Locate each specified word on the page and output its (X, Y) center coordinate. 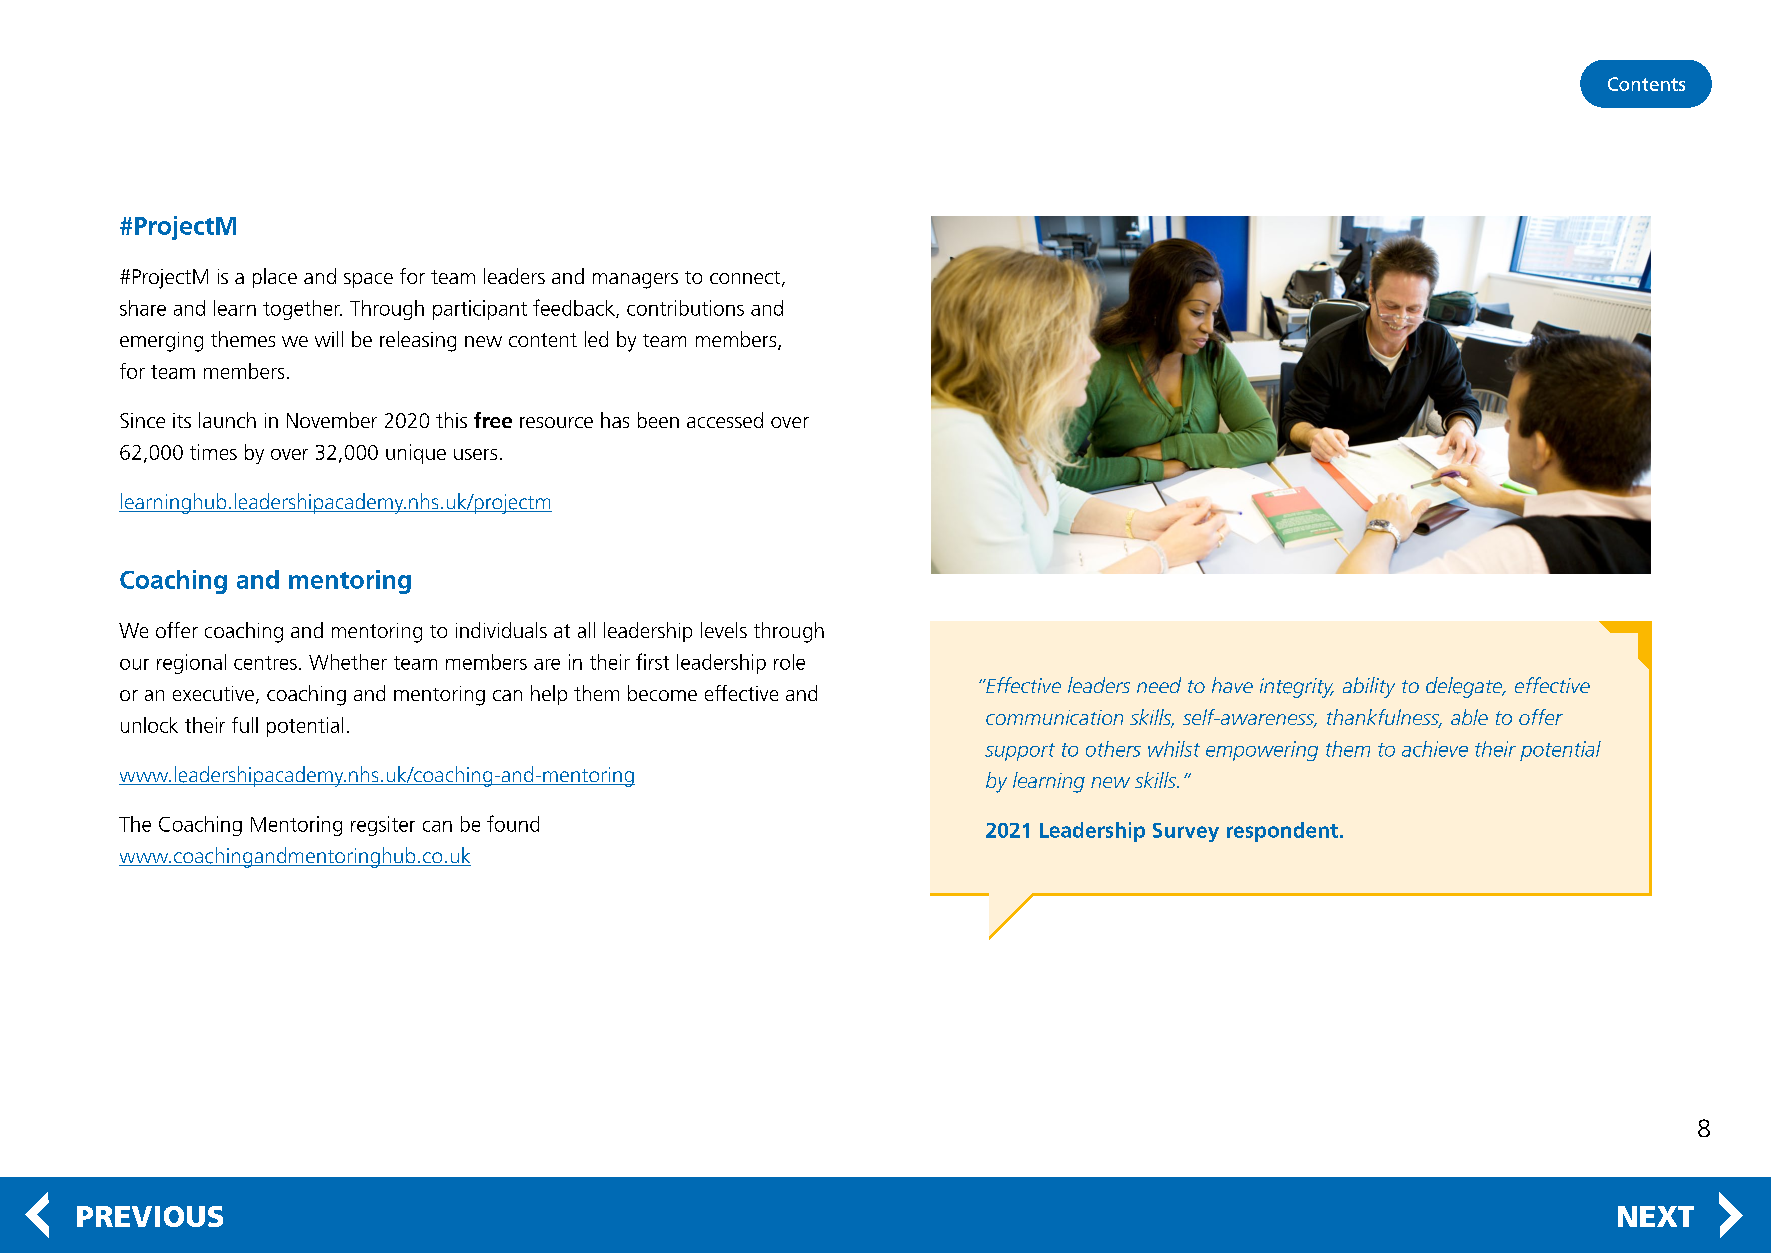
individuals (501, 630)
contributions (685, 308)
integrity (1297, 688)
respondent (1282, 832)
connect (745, 277)
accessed (725, 420)
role (789, 662)
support (1020, 752)
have (1232, 685)
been (658, 420)
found (513, 823)
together (302, 310)
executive (213, 693)
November (332, 420)
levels (724, 630)
